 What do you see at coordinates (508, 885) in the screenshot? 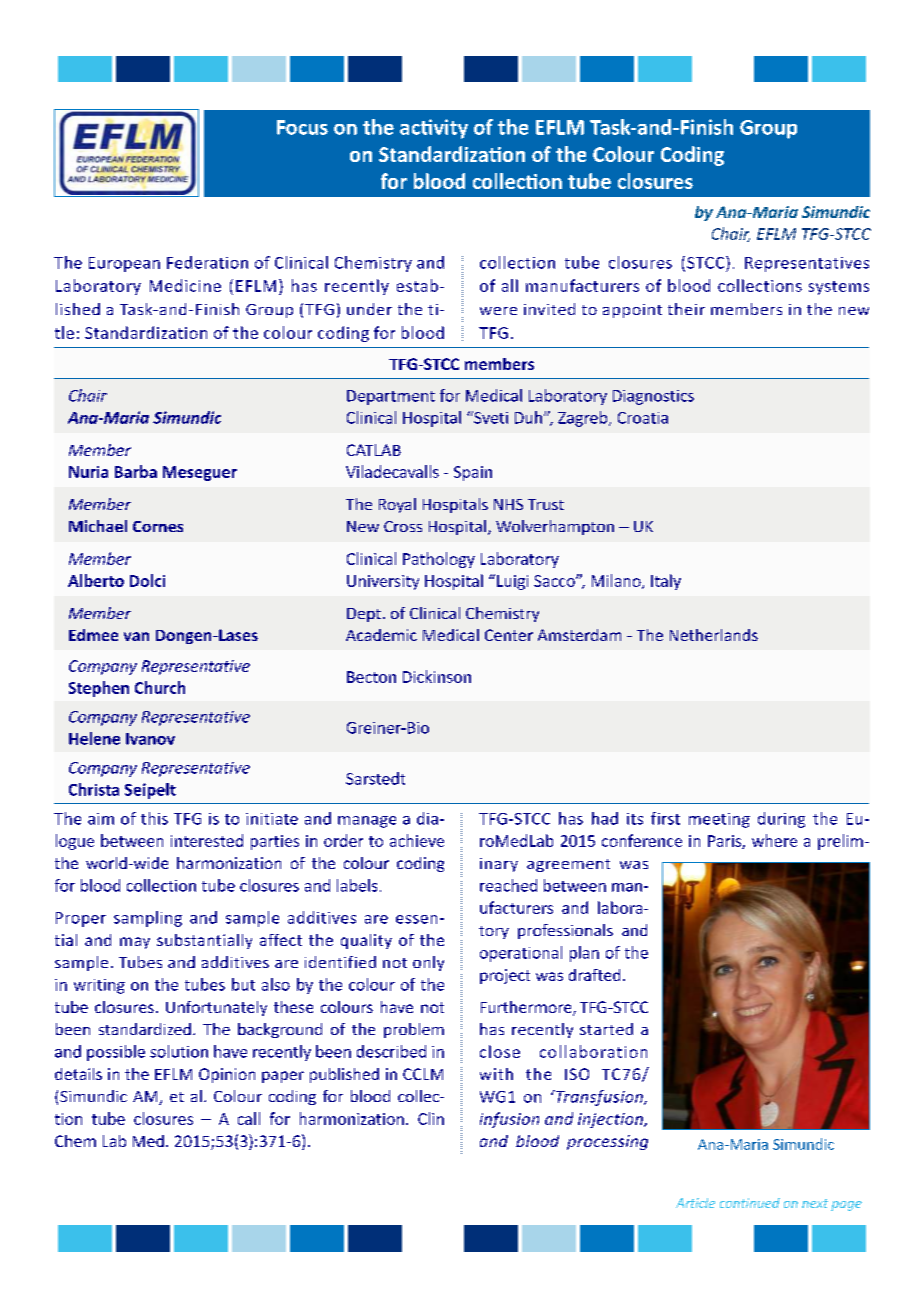
I see `reached` at bounding box center [508, 885].
